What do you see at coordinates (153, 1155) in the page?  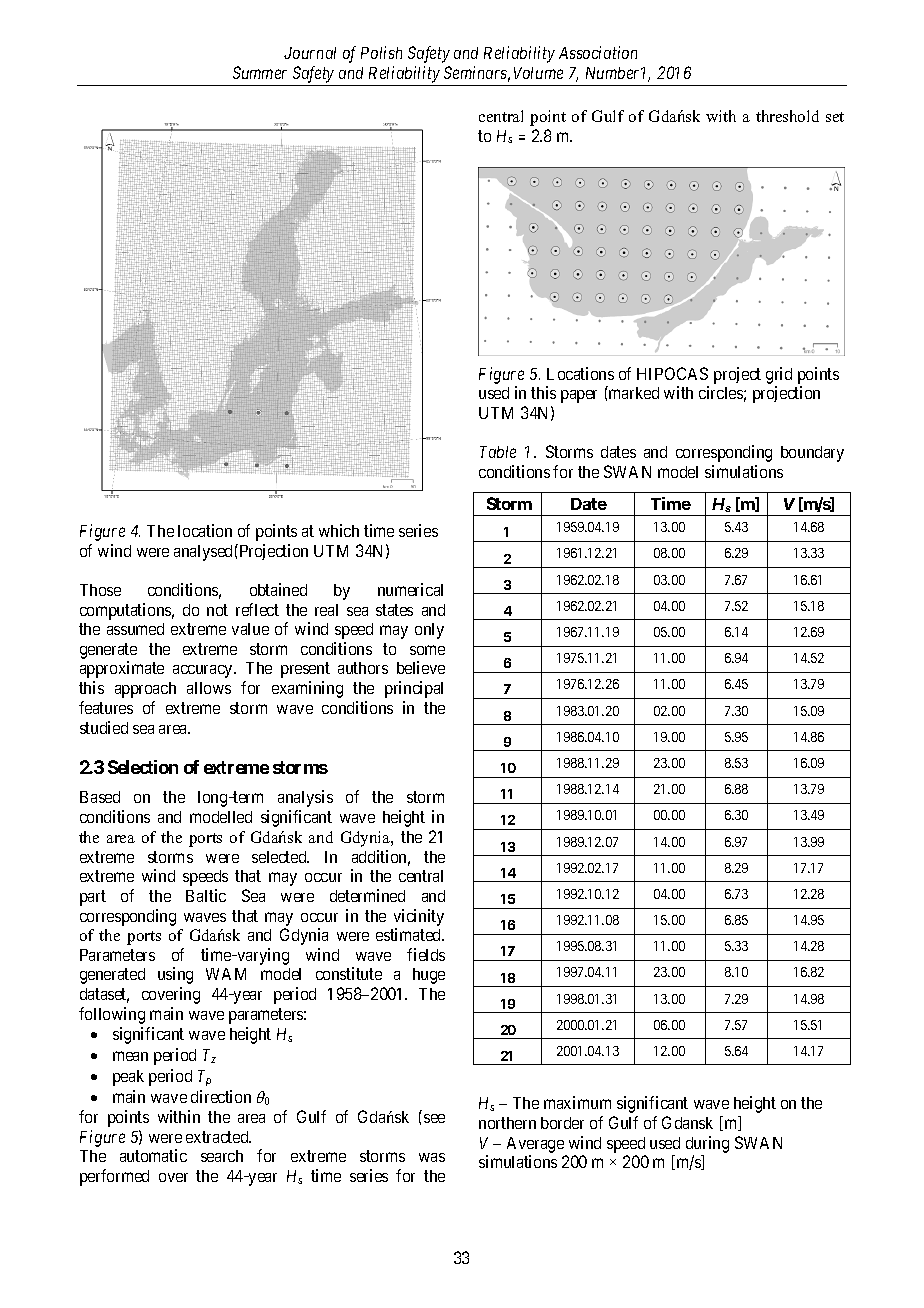 I see `automatic` at bounding box center [153, 1155].
